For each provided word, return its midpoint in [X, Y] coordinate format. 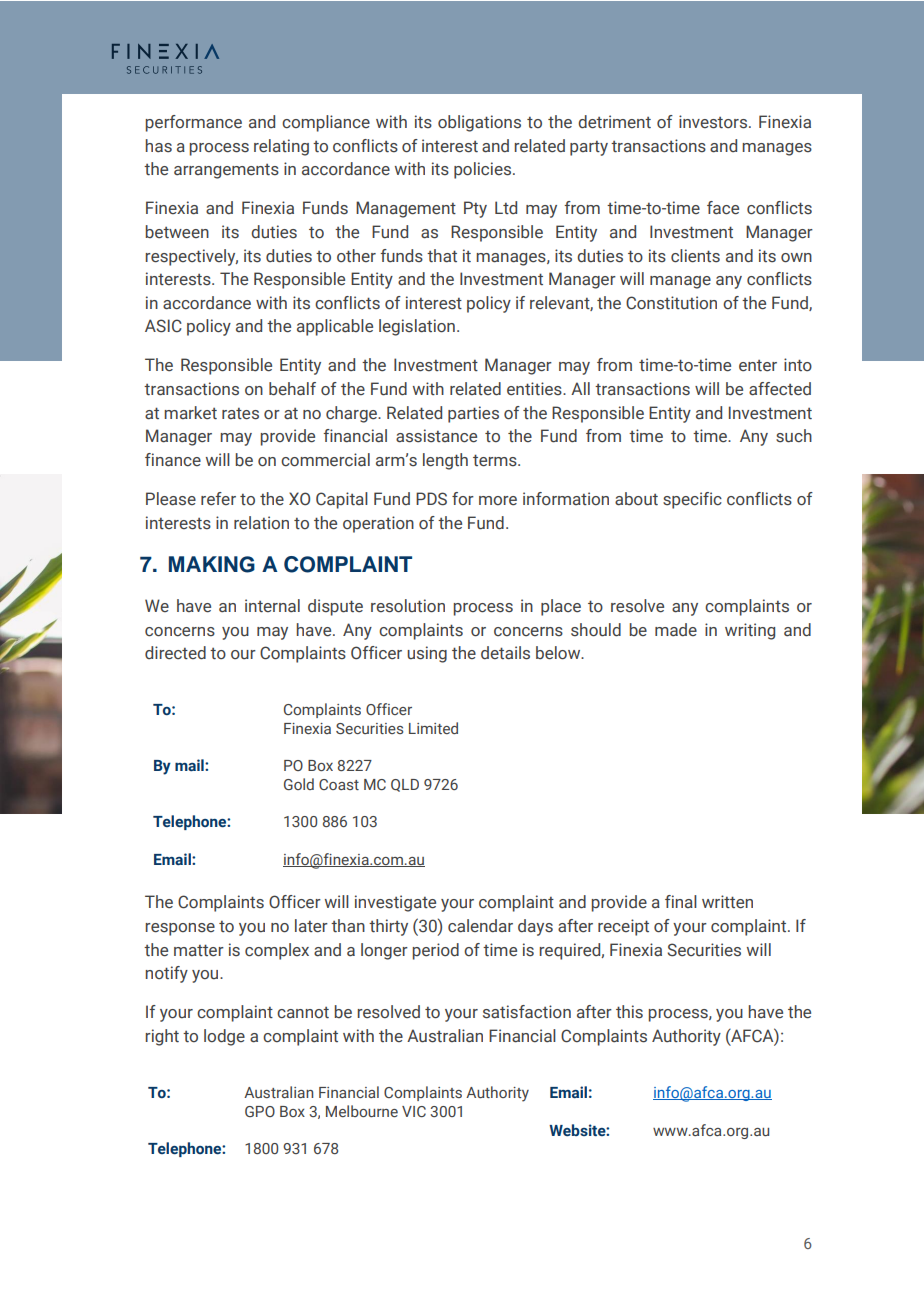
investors [714, 122]
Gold [299, 784]
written [727, 902]
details [505, 653]
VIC [414, 1111]
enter [758, 366]
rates [240, 414]
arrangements [226, 171]
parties [473, 414]
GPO [260, 1111]
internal [272, 606]
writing [750, 631]
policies [484, 170]
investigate [395, 903]
